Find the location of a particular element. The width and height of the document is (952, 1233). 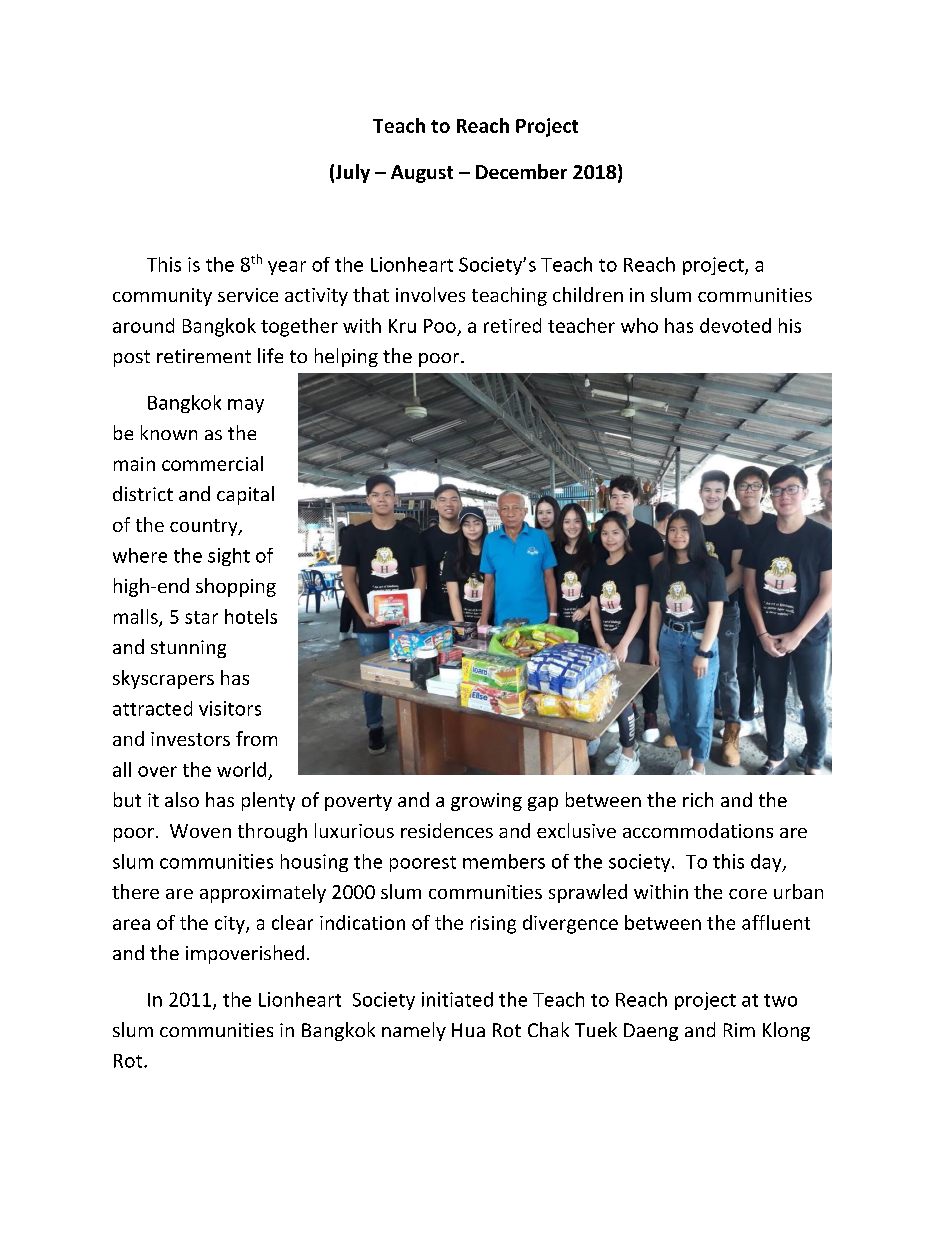

children is located at coordinates (588, 294).
